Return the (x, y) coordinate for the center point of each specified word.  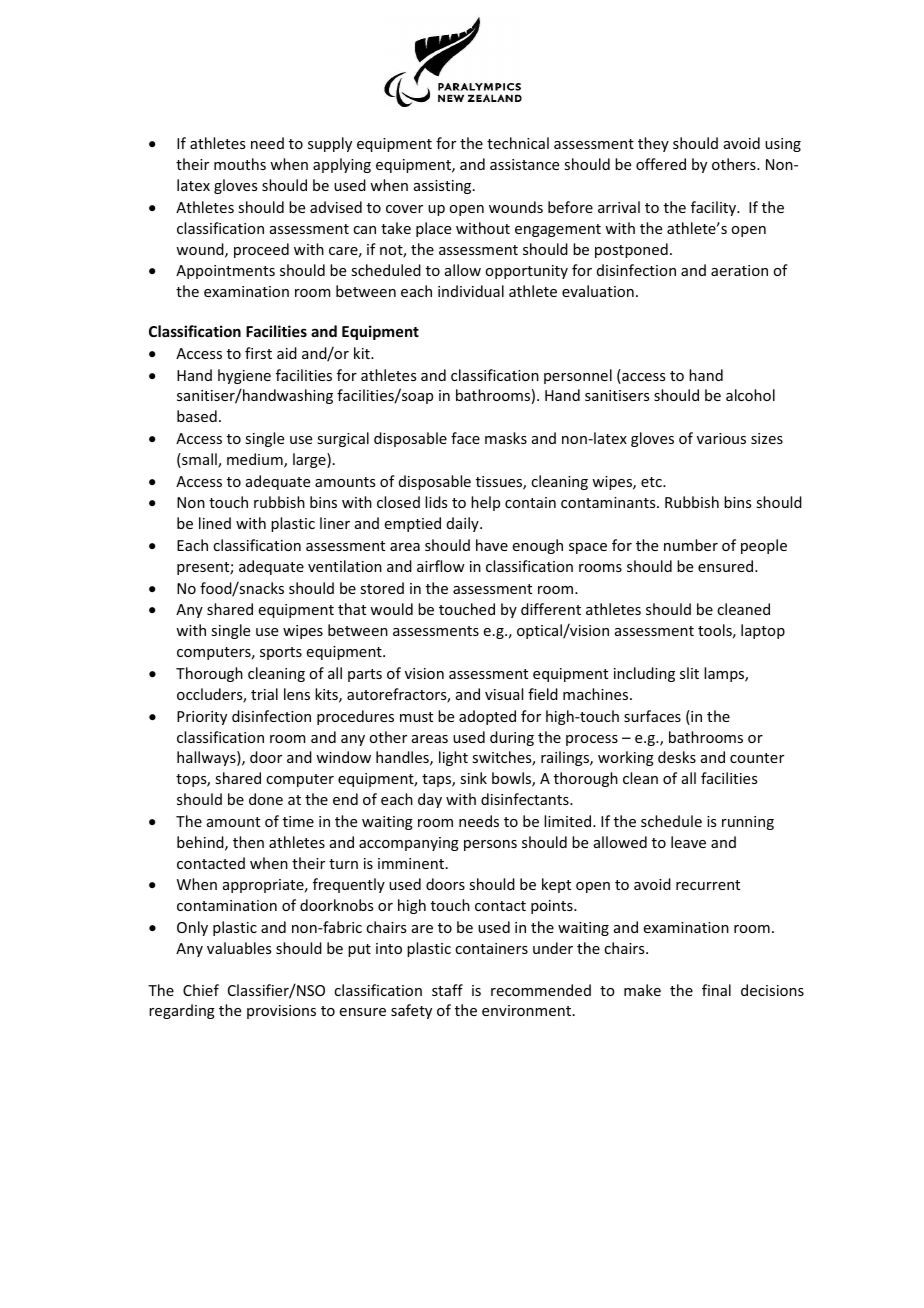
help (485, 503)
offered (661, 164)
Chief (201, 990)
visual (504, 694)
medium (256, 460)
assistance (524, 164)
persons (490, 845)
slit (689, 673)
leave (688, 842)
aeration (739, 270)
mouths (240, 164)
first (258, 353)
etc (652, 482)
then (248, 842)
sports (281, 653)
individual (471, 291)
